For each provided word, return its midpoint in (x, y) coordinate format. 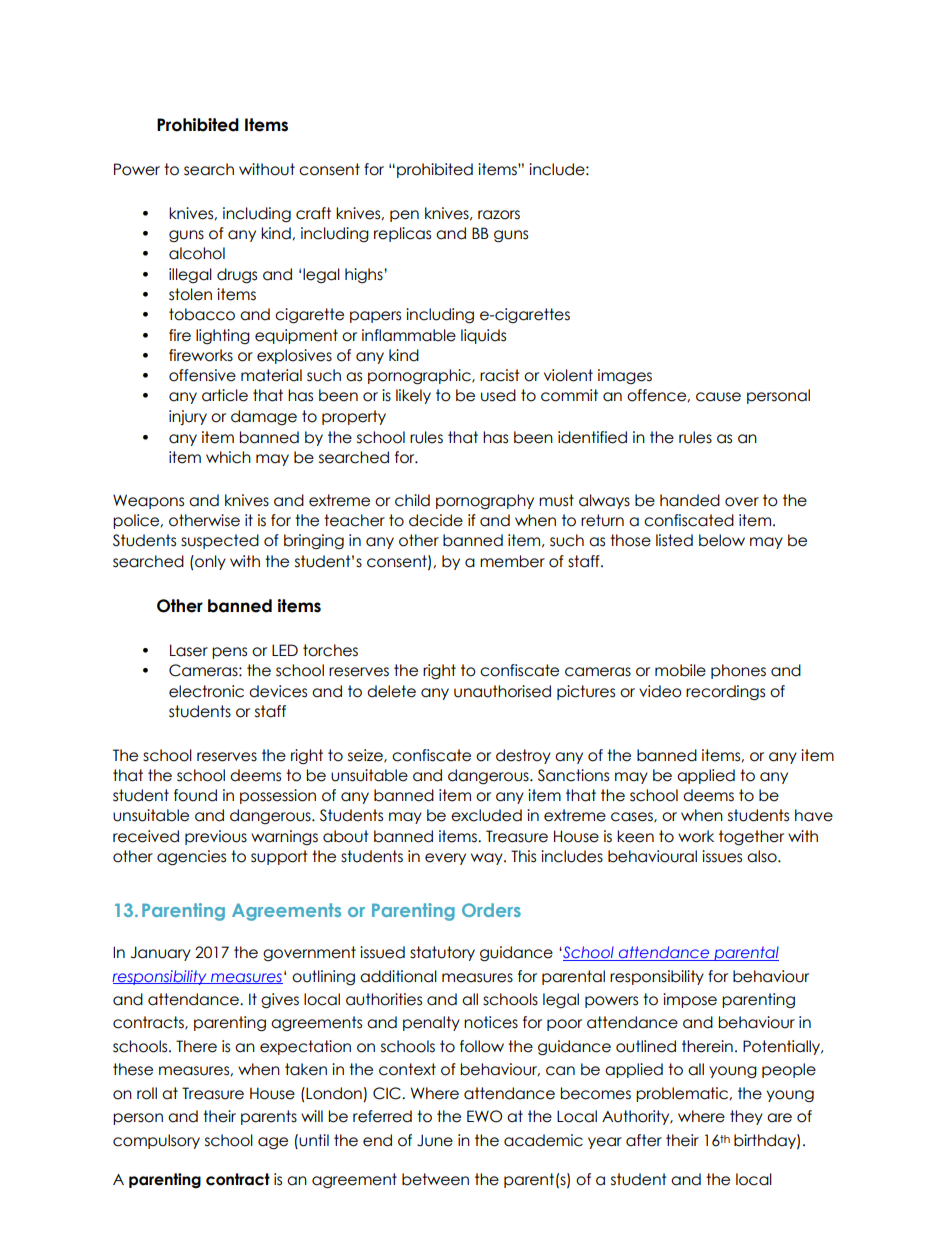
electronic (206, 691)
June (435, 1140)
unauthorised (502, 691)
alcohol (197, 253)
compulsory (156, 1141)
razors (499, 215)
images (625, 376)
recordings (725, 692)
